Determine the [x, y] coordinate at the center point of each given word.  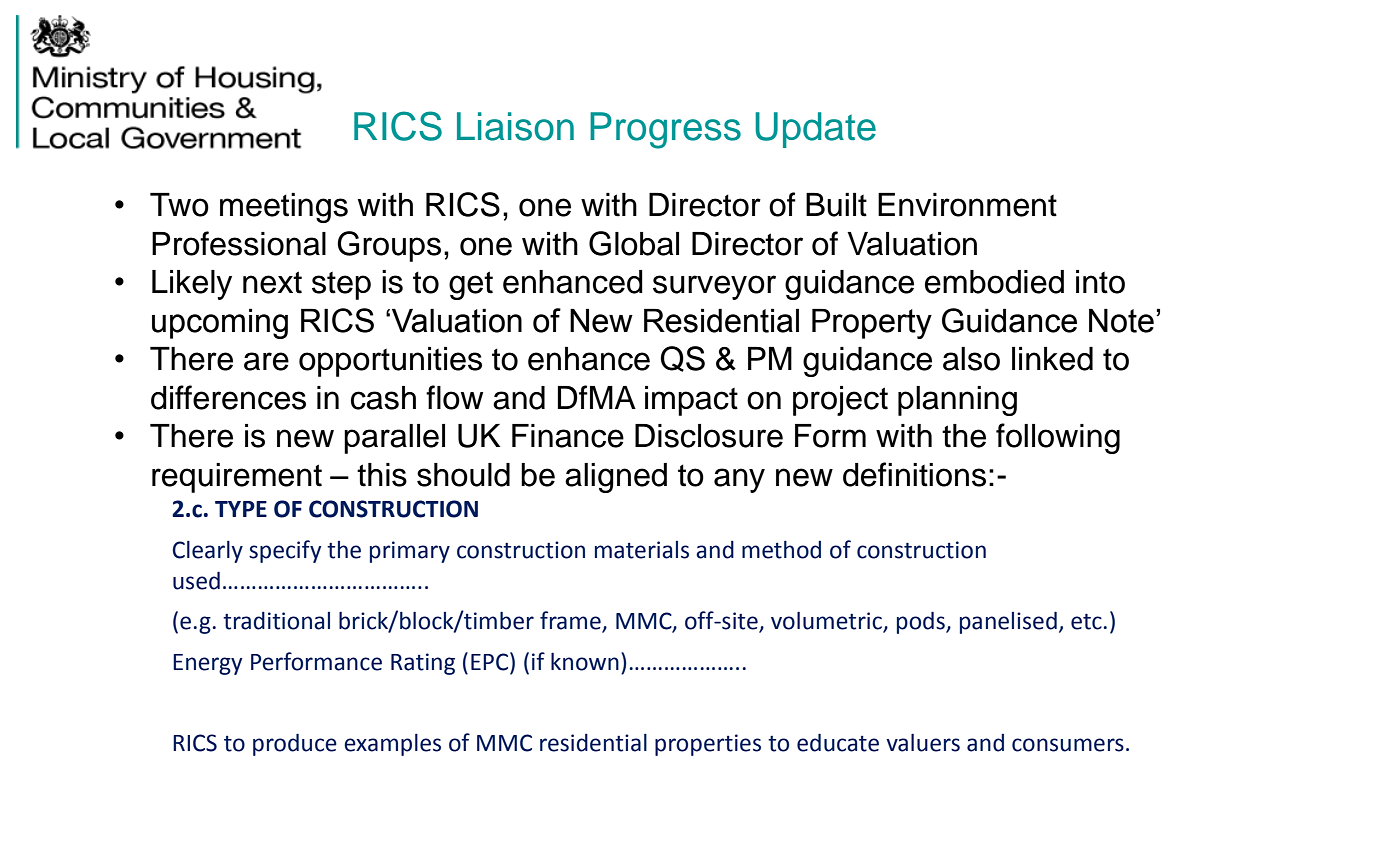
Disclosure [709, 436]
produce [295, 744]
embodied [994, 282]
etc [1086, 621]
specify [285, 551]
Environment [967, 205]
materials [642, 550]
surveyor [714, 287]
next [272, 282]
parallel [394, 439]
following [1058, 438]
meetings [284, 208]
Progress [665, 130]
